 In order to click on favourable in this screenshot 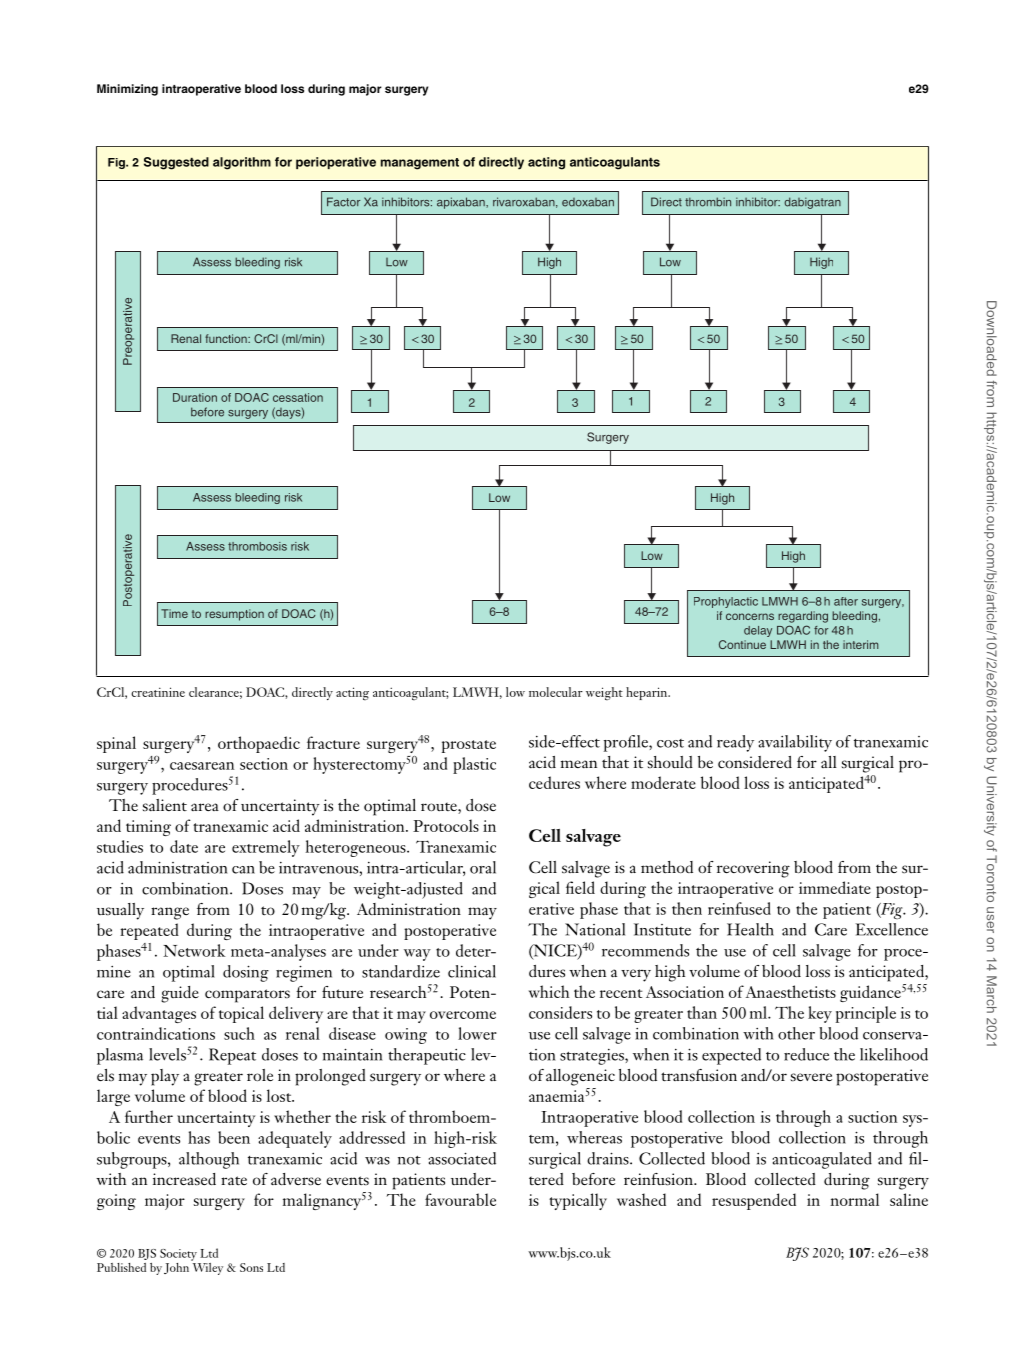, I will do `click(460, 1199)`.
